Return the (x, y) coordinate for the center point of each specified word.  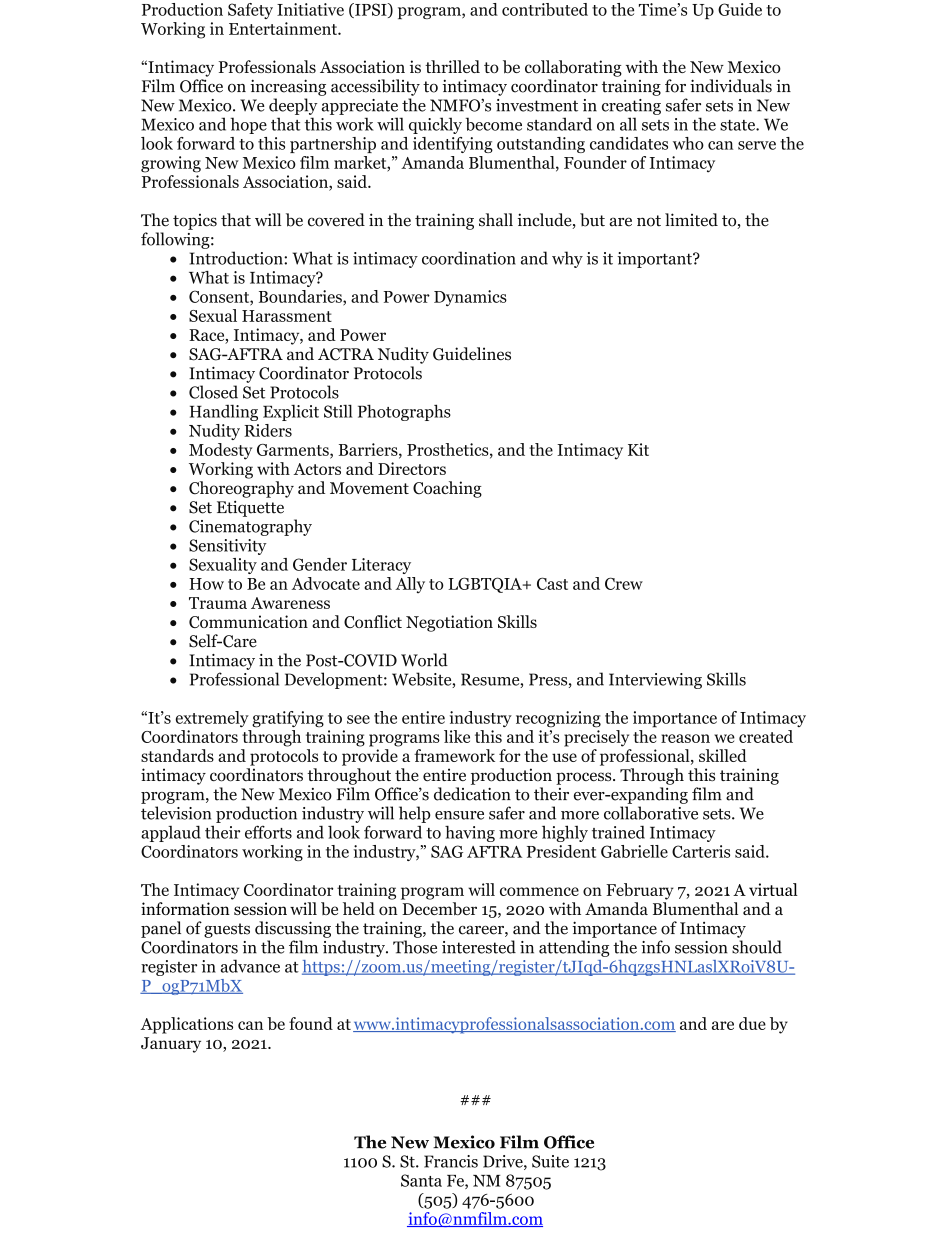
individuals (731, 86)
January (171, 1045)
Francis (451, 1161)
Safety (250, 11)
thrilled (452, 66)
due (752, 1023)
